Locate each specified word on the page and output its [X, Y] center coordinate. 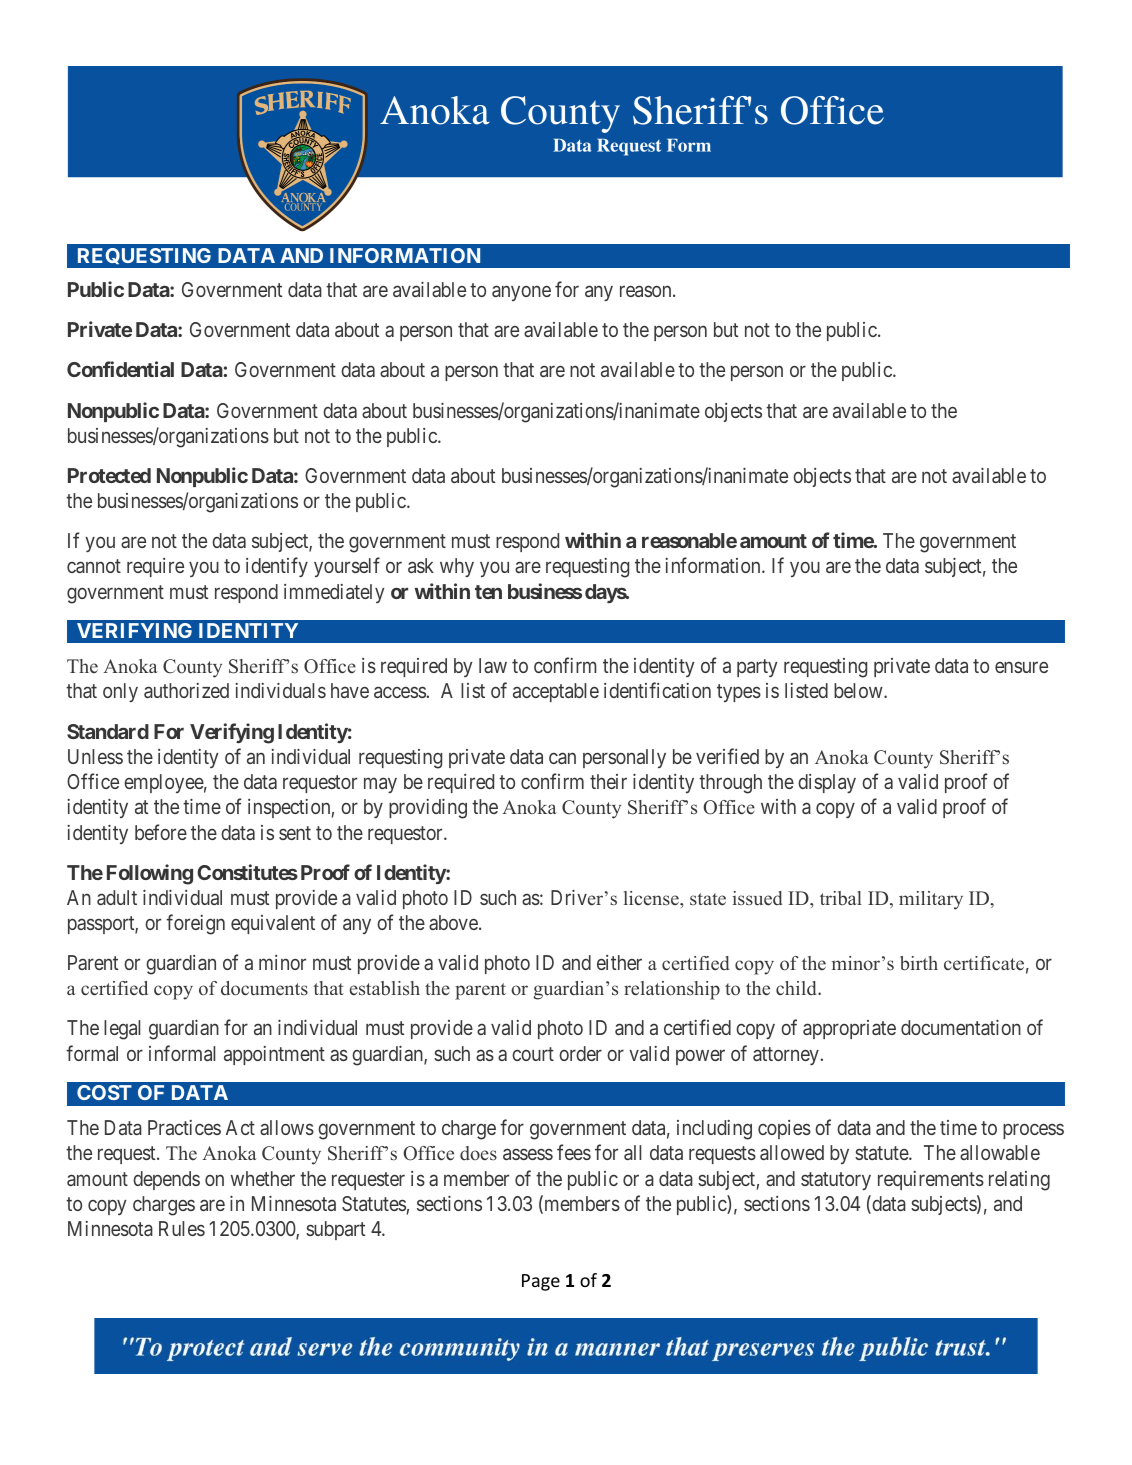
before [161, 832]
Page [541, 1282]
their [608, 781]
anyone [521, 293]
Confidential [120, 369]
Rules [182, 1228]
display [827, 783]
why [457, 567]
